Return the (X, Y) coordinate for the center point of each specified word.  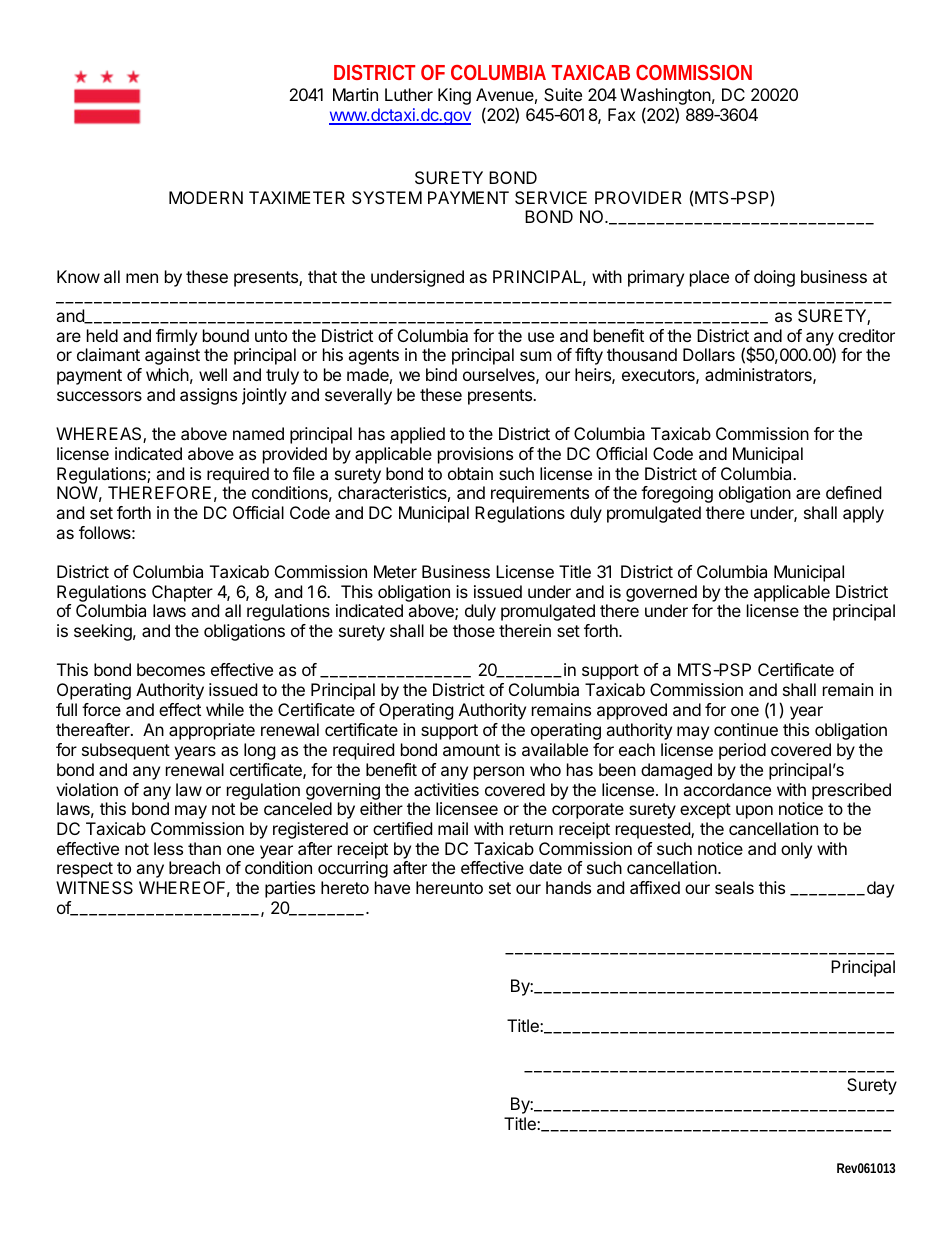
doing (774, 278)
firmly (176, 337)
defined (853, 492)
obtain (470, 473)
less (168, 848)
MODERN (206, 197)
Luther (409, 94)
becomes (171, 669)
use (541, 337)
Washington (665, 98)
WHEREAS (100, 435)
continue (746, 729)
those (474, 630)
